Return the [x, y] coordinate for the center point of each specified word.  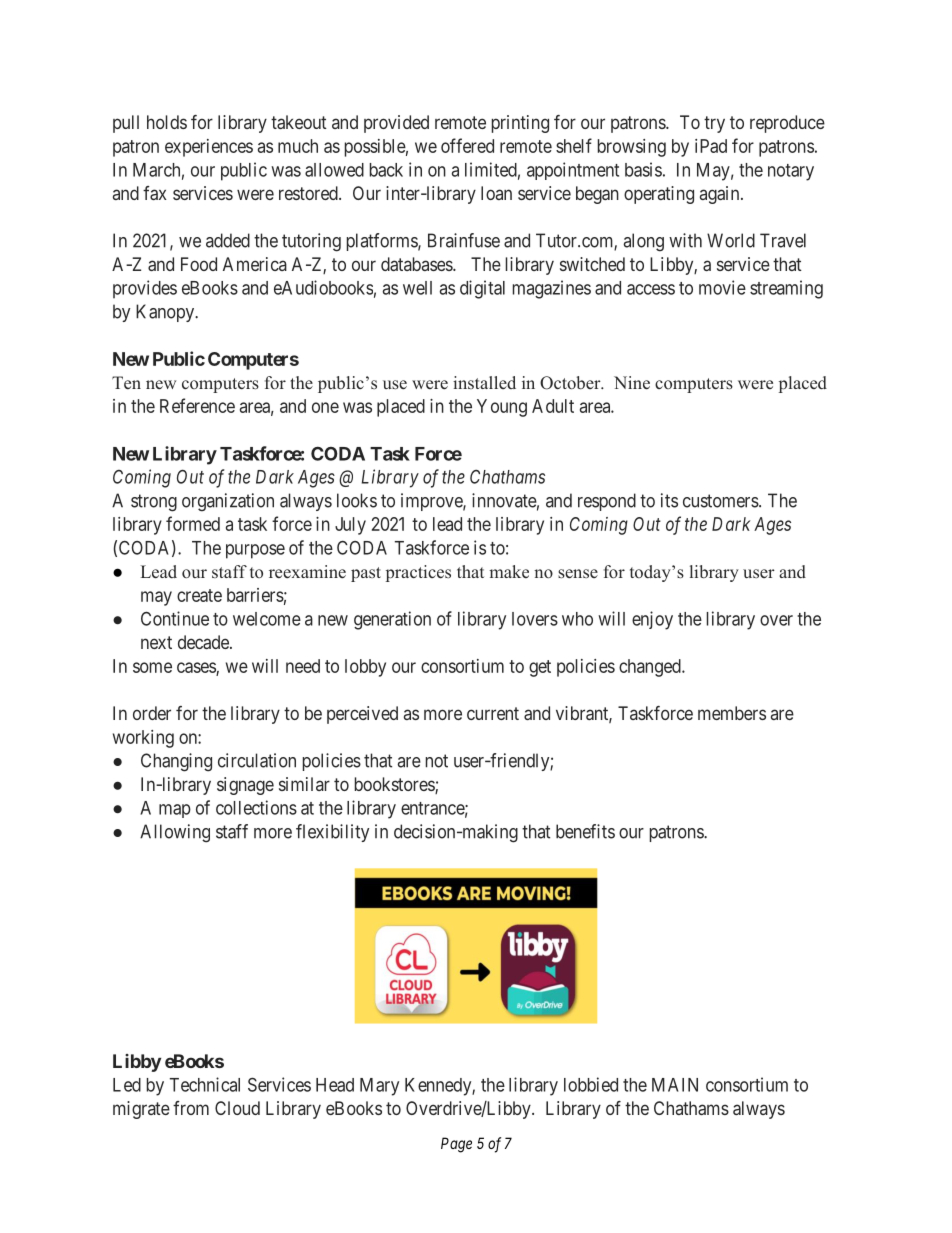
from [191, 1108]
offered [467, 145]
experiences [209, 148]
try [714, 124]
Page [456, 1145]
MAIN [675, 1085]
